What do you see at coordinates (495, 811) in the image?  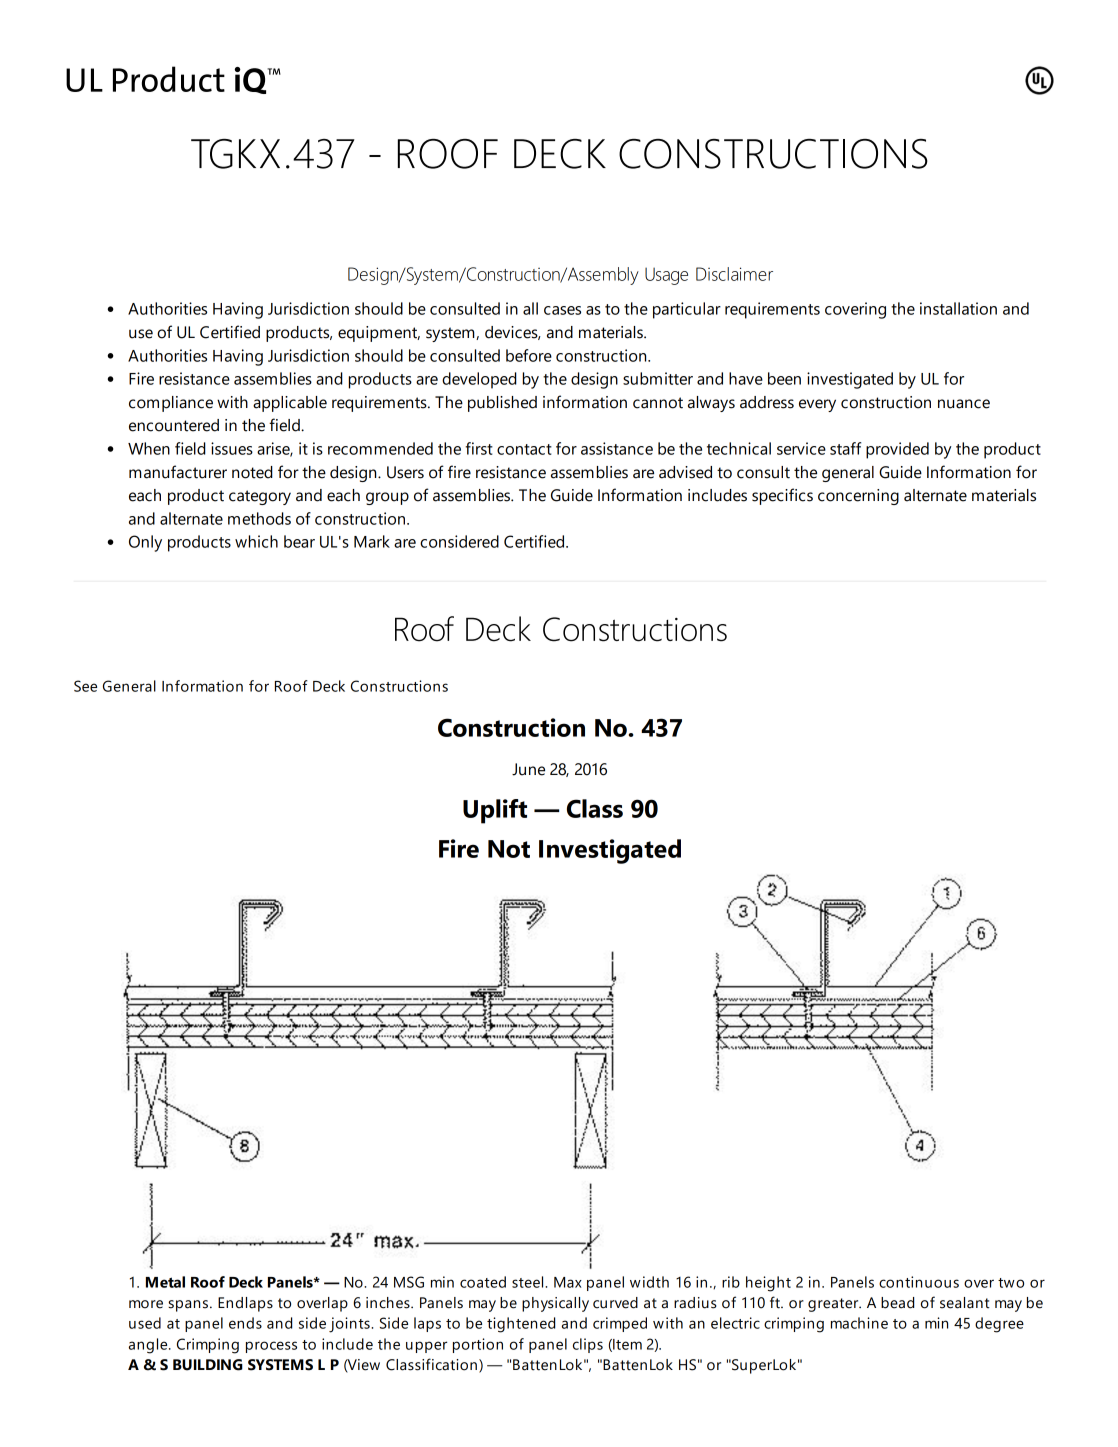 I see `Uplift` at bounding box center [495, 811].
